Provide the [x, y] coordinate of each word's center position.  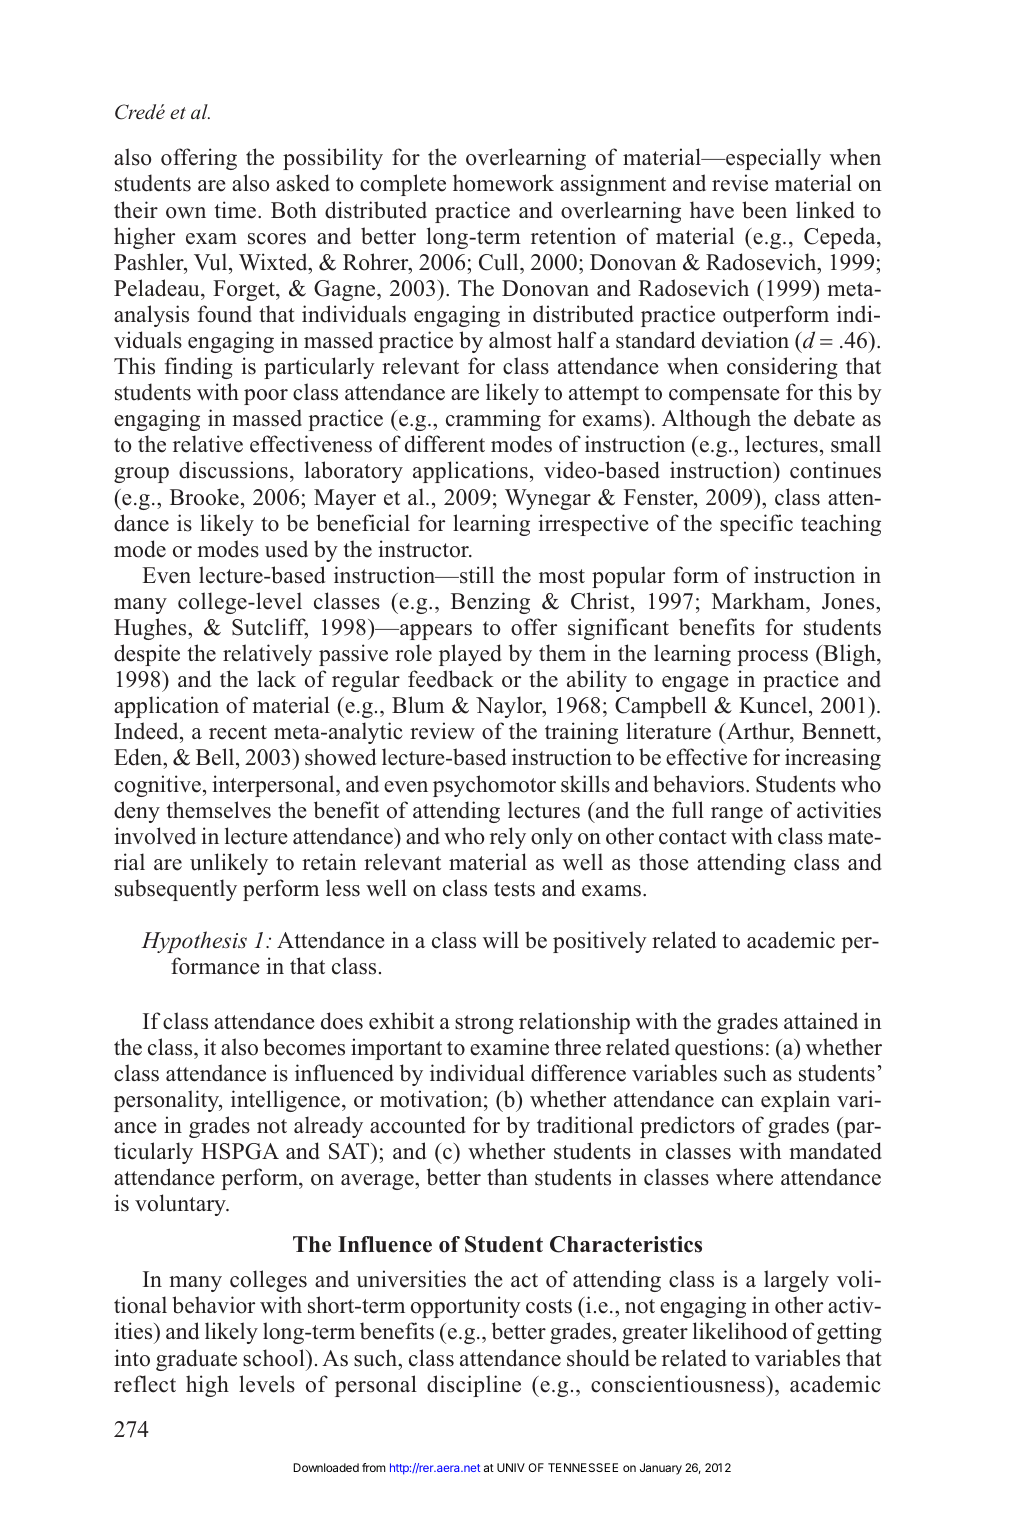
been [764, 210]
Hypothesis [194, 942]
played [470, 655]
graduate [196, 1360]
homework [503, 183]
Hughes [151, 629]
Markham [759, 600]
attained [821, 1021]
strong [484, 1024]
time [237, 210]
